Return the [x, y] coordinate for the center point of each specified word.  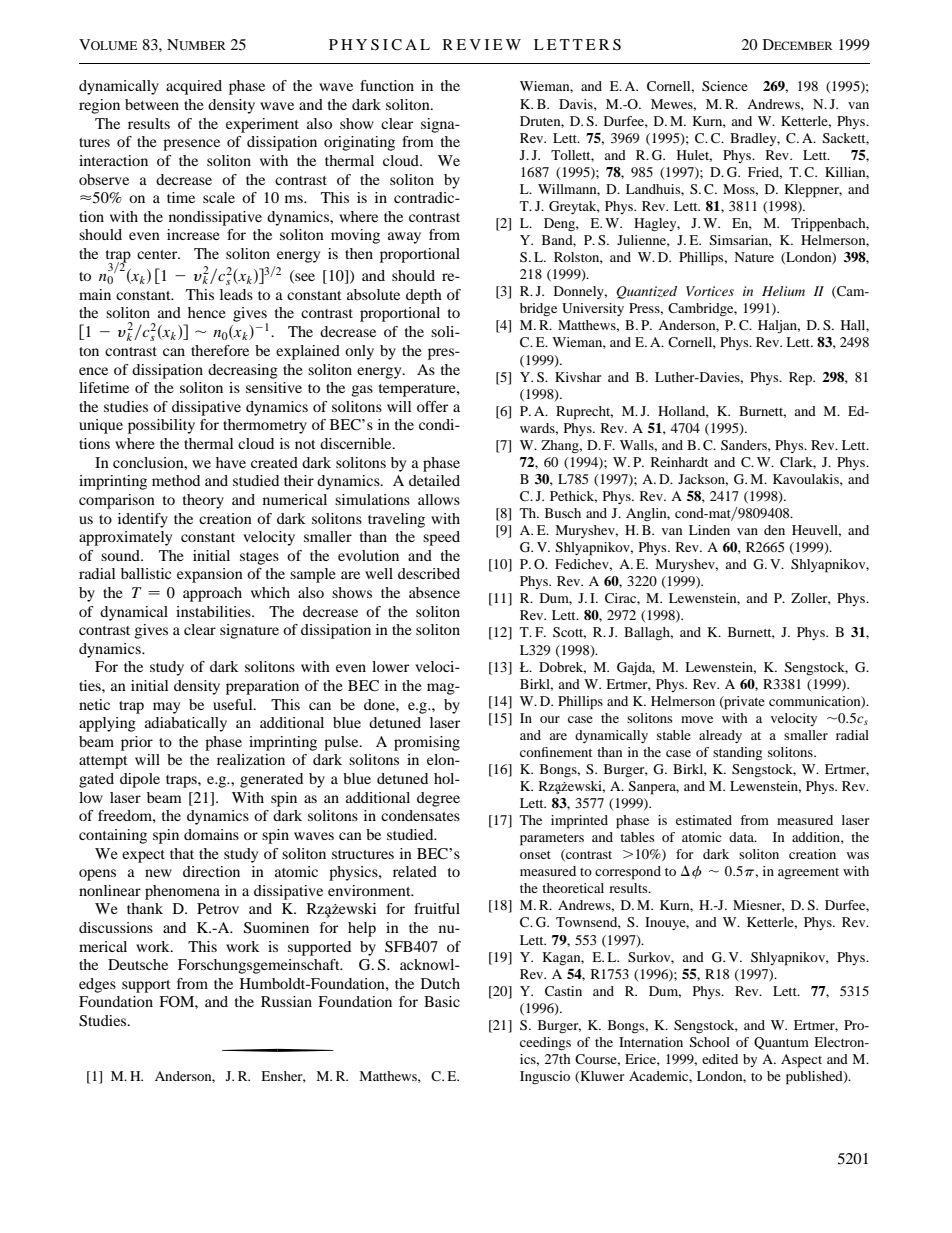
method [176, 480]
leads [236, 294]
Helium [783, 291]
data [742, 837]
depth [424, 296]
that [182, 853]
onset [535, 855]
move [697, 719]
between [152, 104]
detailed [434, 480]
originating [359, 143]
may [166, 708]
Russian [286, 1001]
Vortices [710, 291]
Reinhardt [679, 462]
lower [390, 666]
